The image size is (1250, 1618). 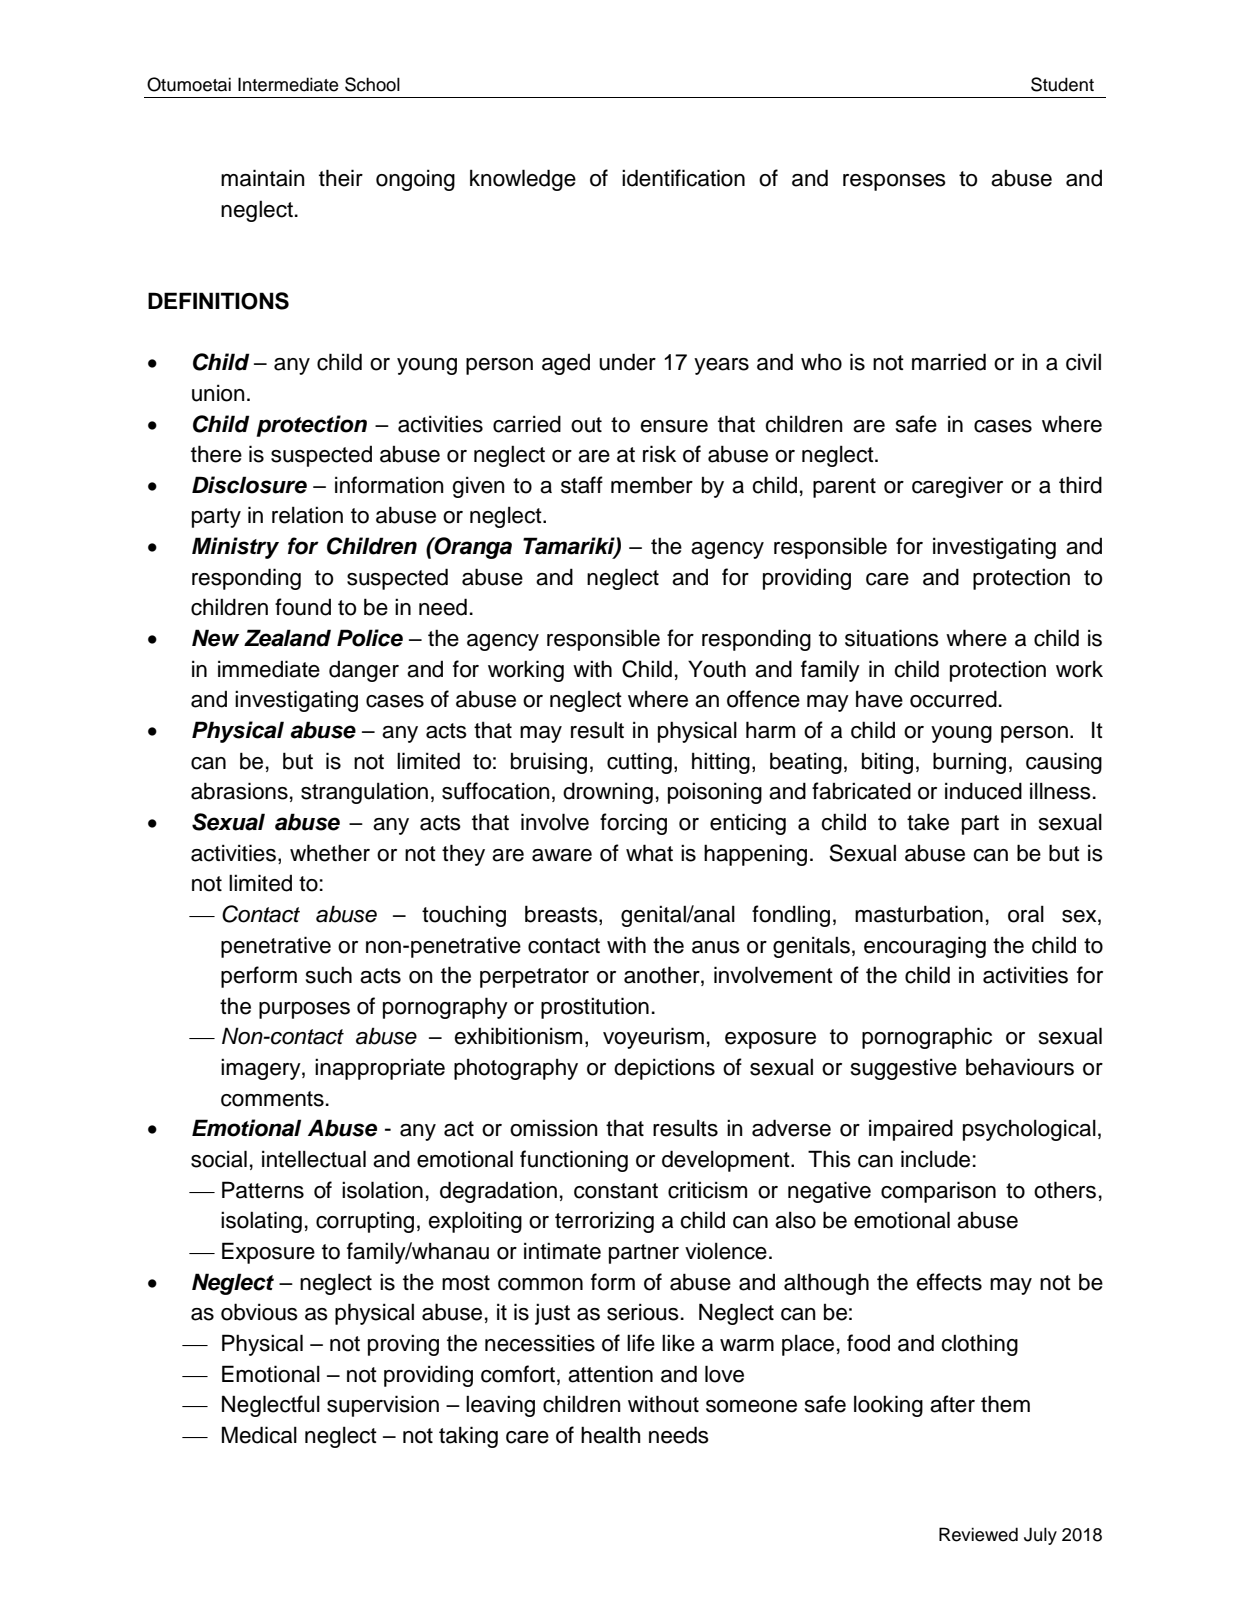 I want to click on health, so click(x=611, y=1435).
